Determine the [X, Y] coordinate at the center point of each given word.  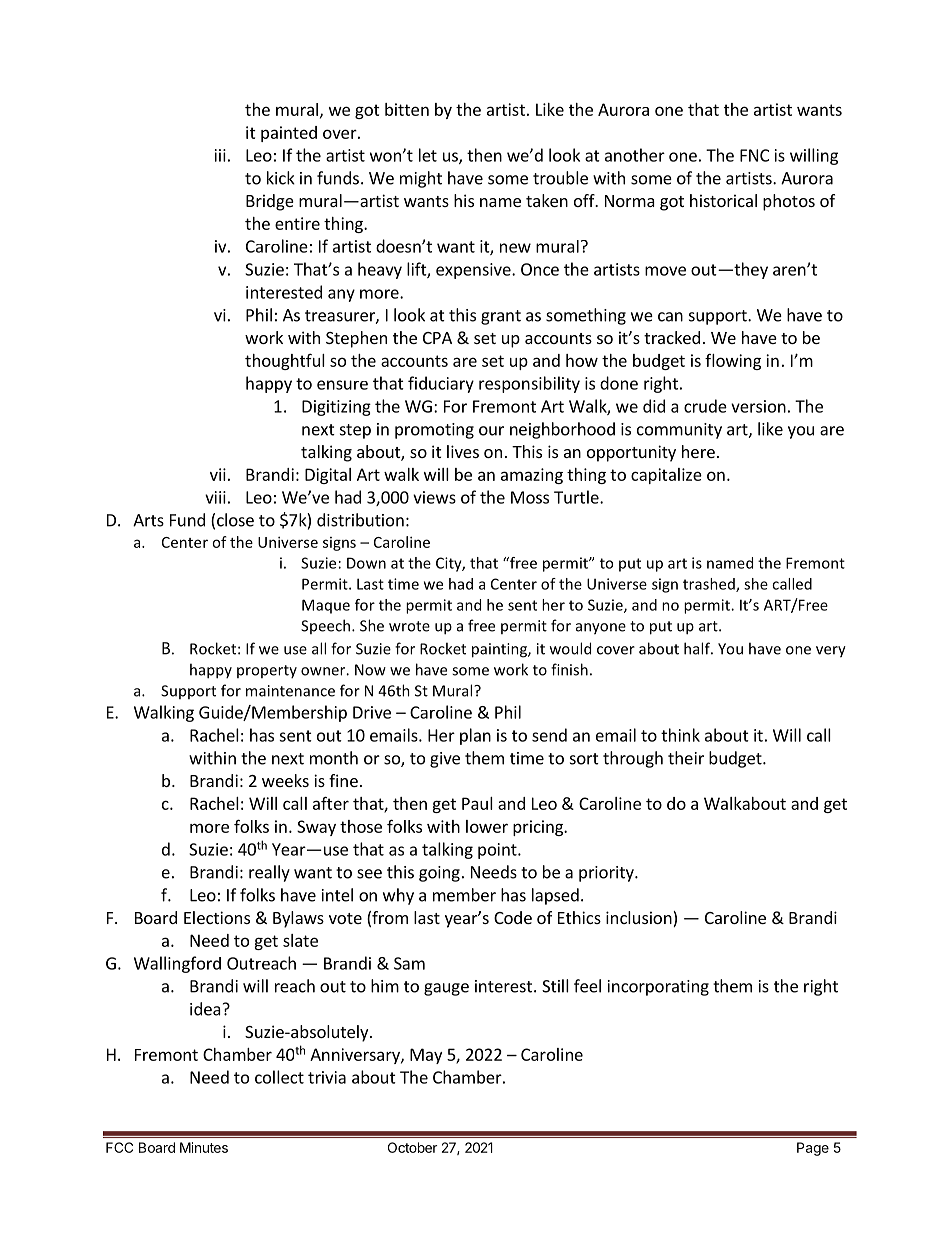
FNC [754, 155]
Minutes [204, 1147]
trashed [710, 585]
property [267, 671]
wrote [409, 626]
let [428, 155]
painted [289, 134]
